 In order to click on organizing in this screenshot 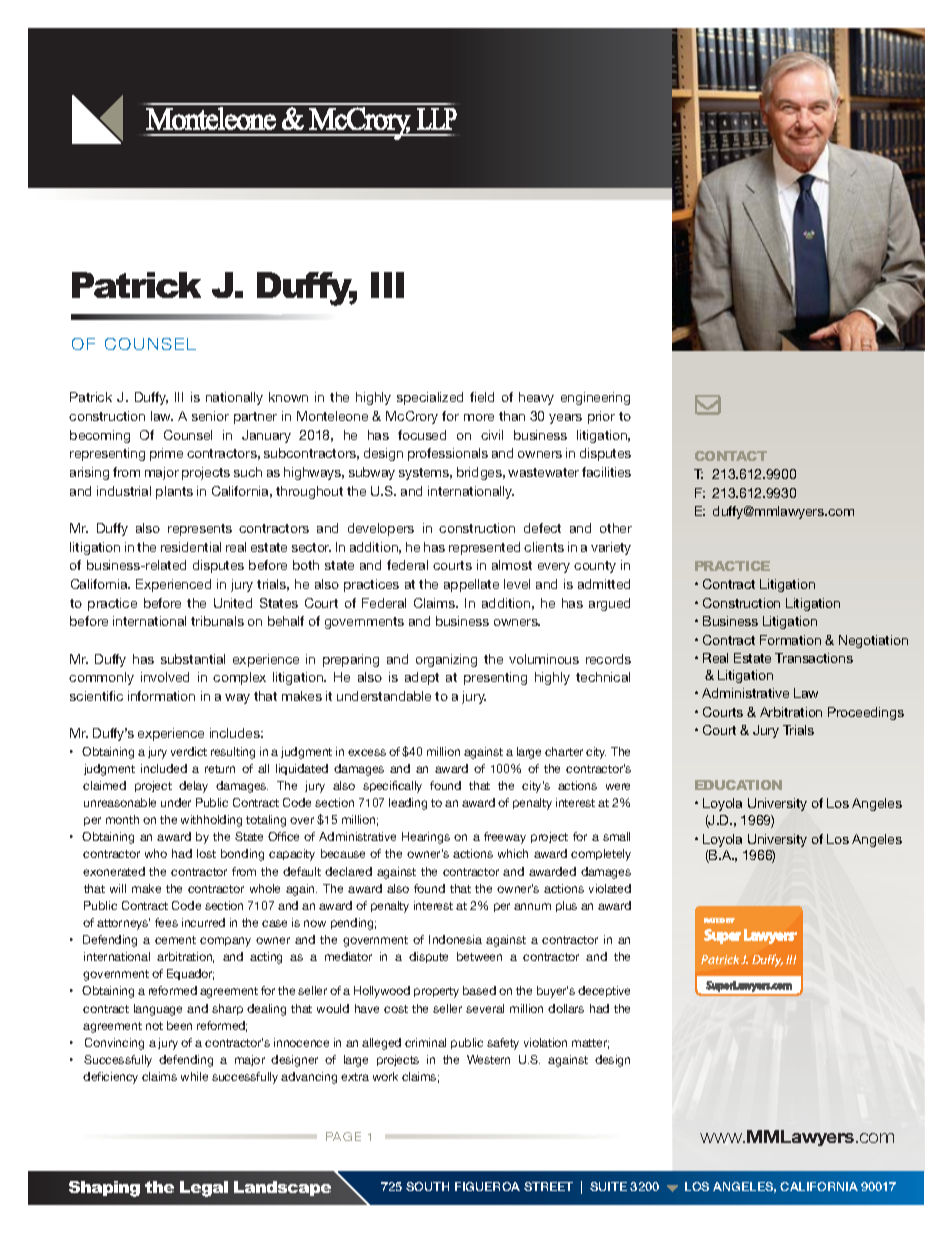, I will do `click(446, 660)`.
